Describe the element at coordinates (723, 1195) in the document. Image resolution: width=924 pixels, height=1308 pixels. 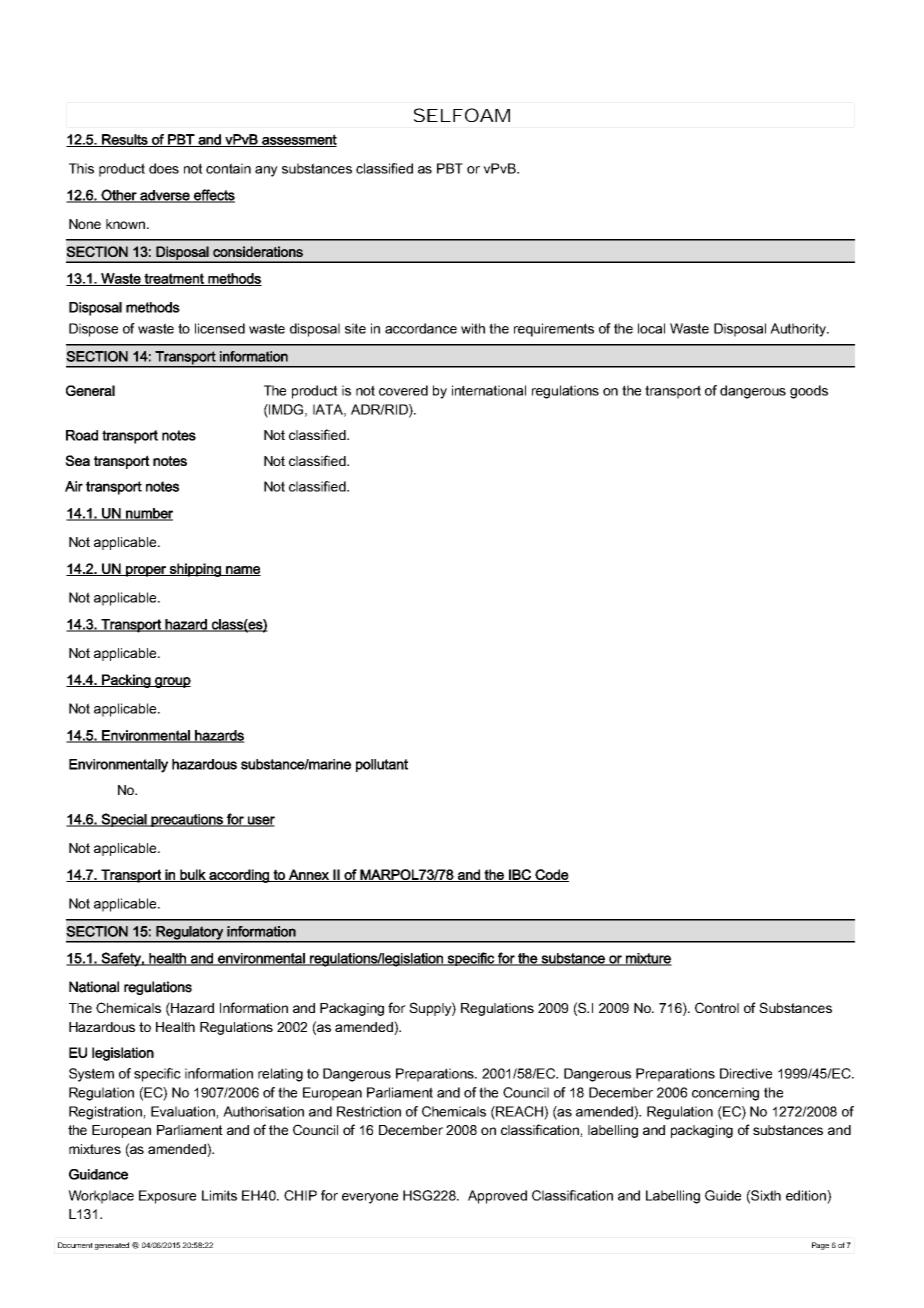
I see `Guide` at that location.
